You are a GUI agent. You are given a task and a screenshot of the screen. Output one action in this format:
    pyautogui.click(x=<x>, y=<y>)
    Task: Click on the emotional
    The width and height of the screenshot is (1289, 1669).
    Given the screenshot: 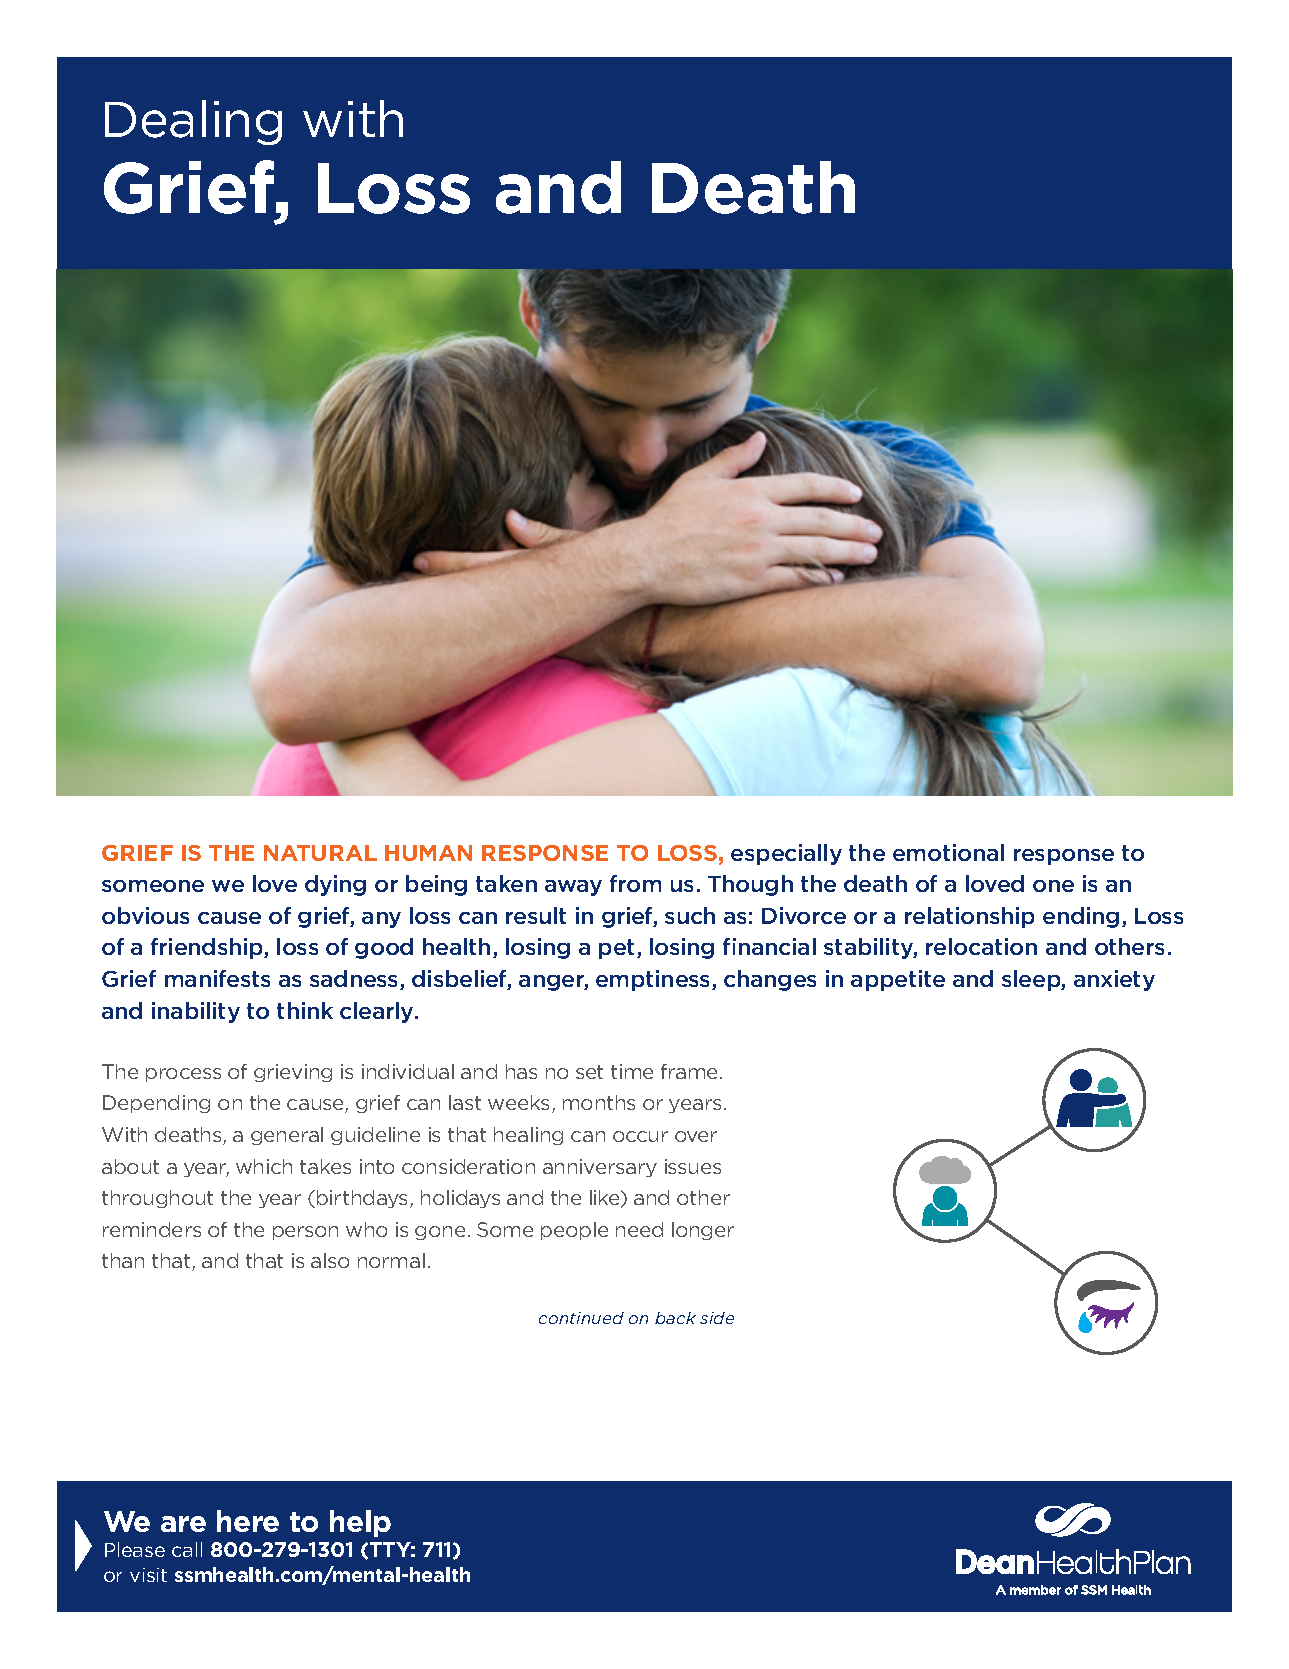 What is the action you would take?
    pyautogui.click(x=948, y=852)
